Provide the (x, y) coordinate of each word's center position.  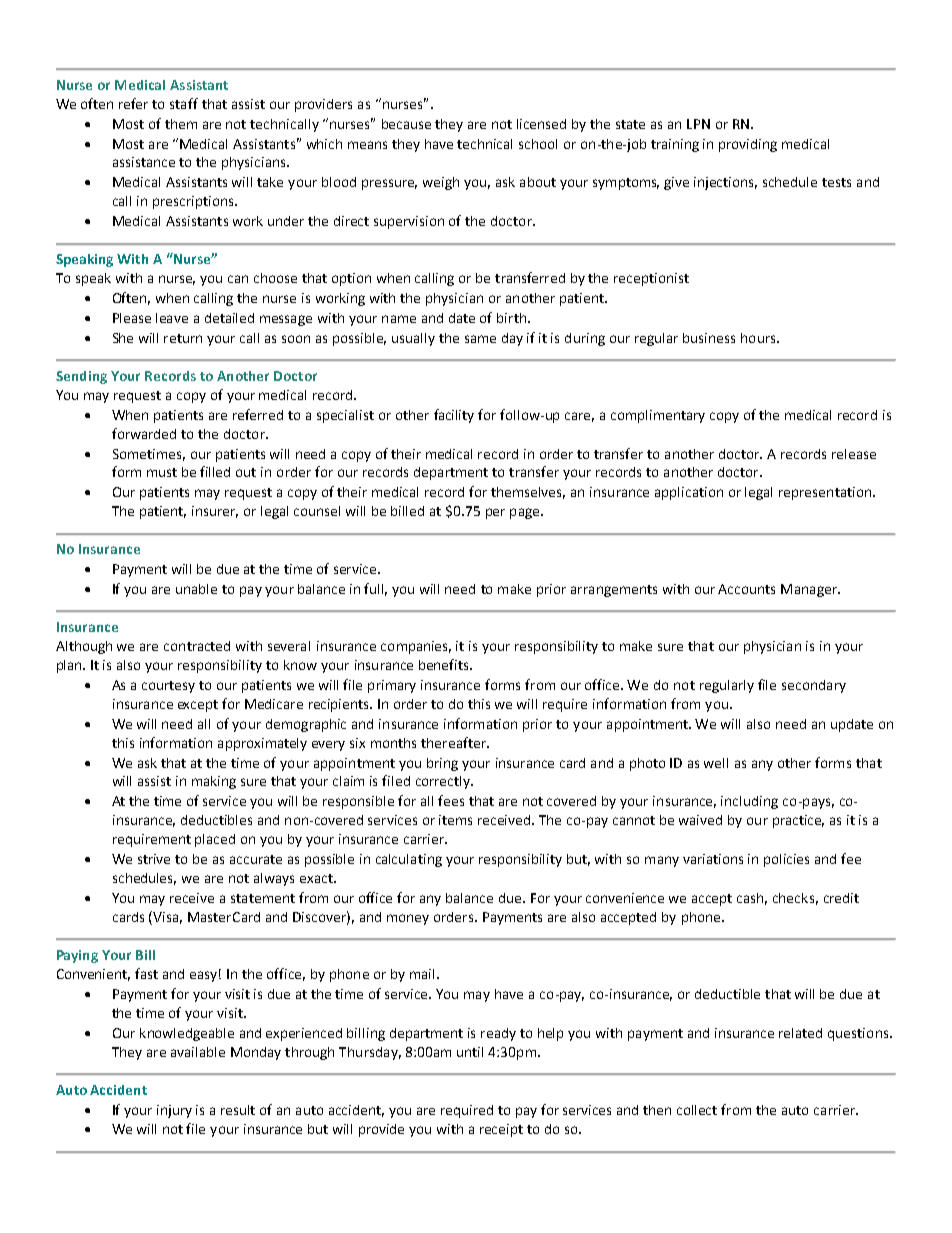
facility (454, 416)
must (162, 472)
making (214, 782)
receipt (501, 1130)
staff (184, 103)
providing (748, 145)
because (406, 124)
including (749, 802)
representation (826, 493)
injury (174, 1111)
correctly (444, 782)
